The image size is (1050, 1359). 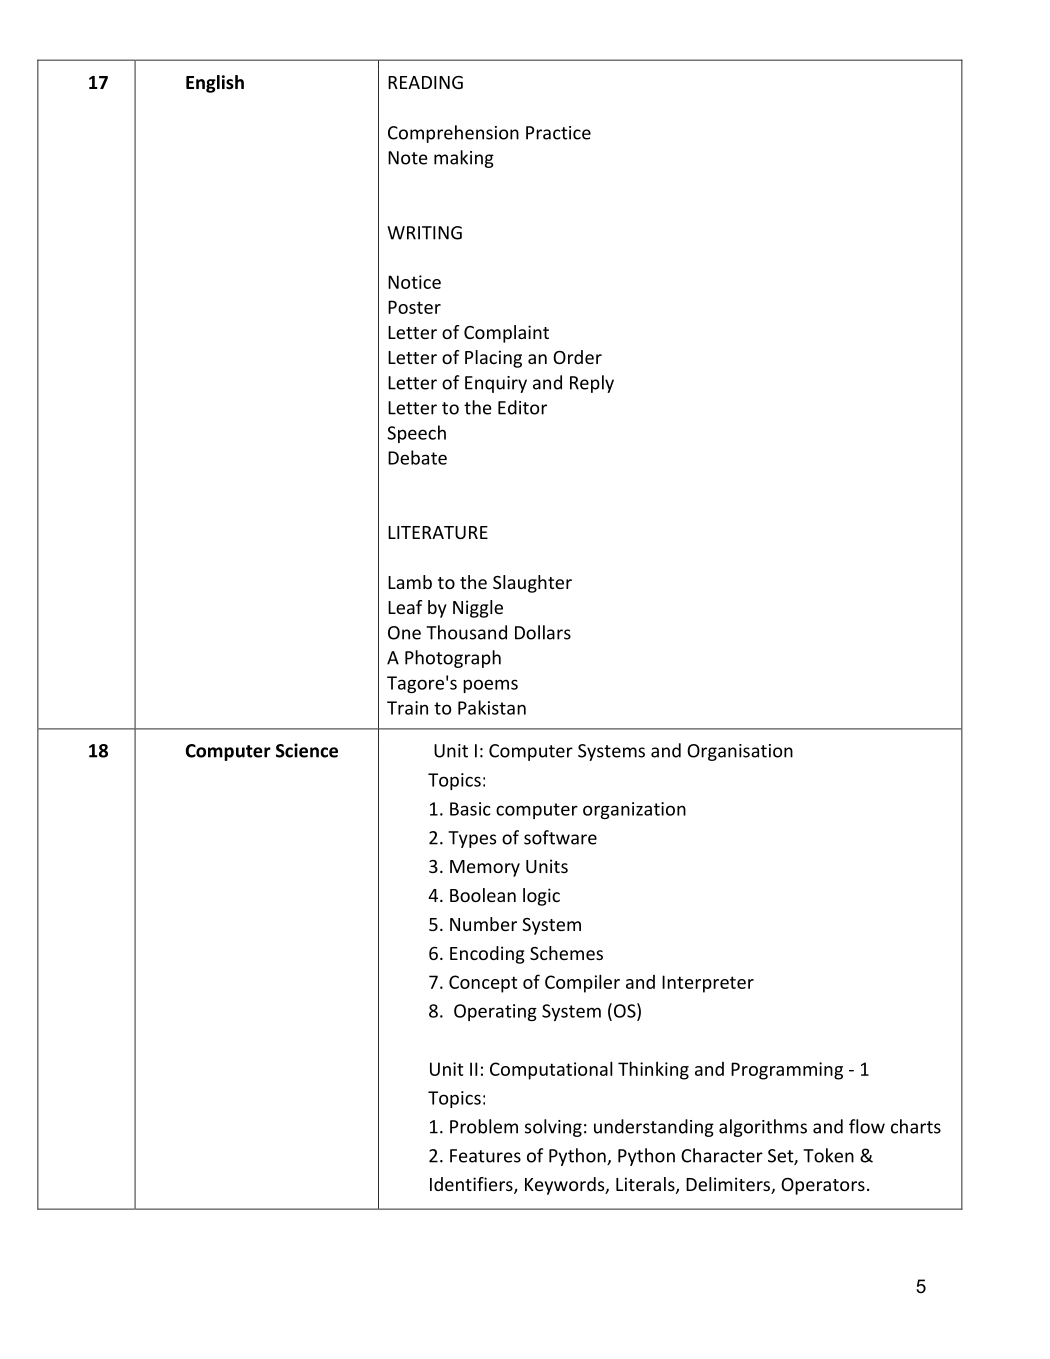 What do you see at coordinates (215, 84) in the screenshot?
I see `English` at bounding box center [215, 84].
